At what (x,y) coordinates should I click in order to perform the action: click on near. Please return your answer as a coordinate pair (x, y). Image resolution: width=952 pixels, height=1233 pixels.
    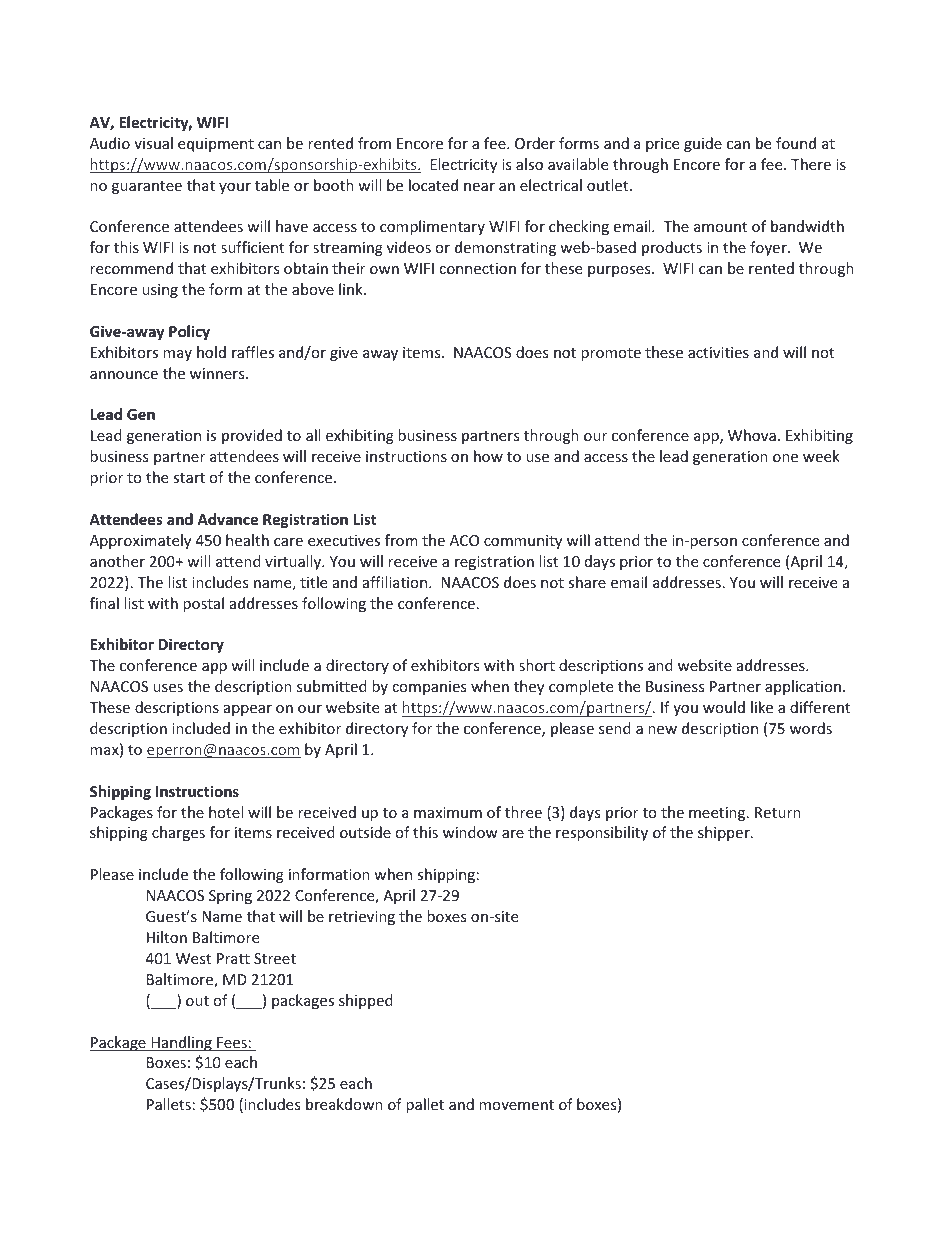
    Looking at the image, I should click on (479, 187).
